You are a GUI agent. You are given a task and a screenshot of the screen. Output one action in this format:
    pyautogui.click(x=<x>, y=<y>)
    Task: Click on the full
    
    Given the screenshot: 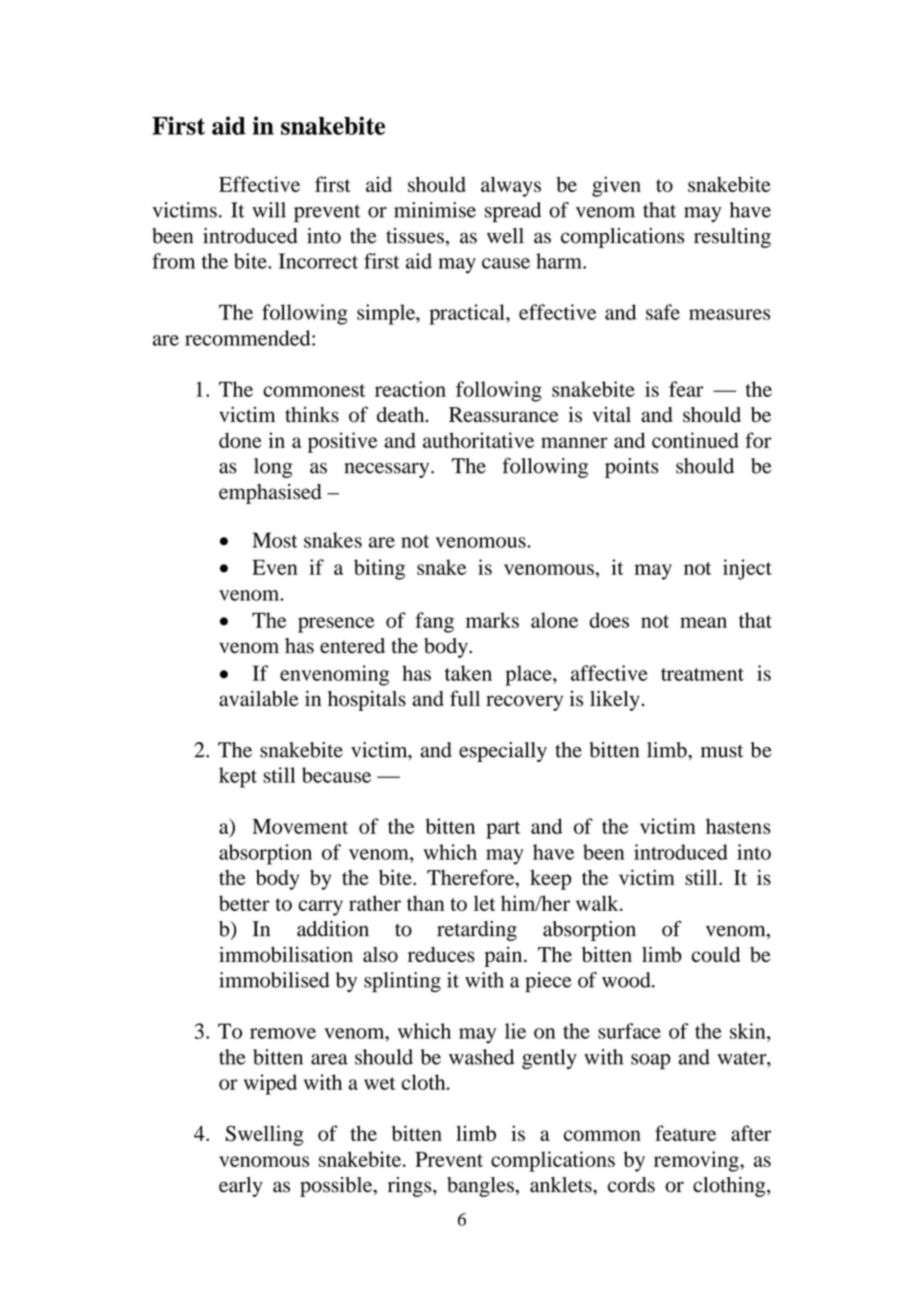 What is the action you would take?
    pyautogui.click(x=465, y=698)
